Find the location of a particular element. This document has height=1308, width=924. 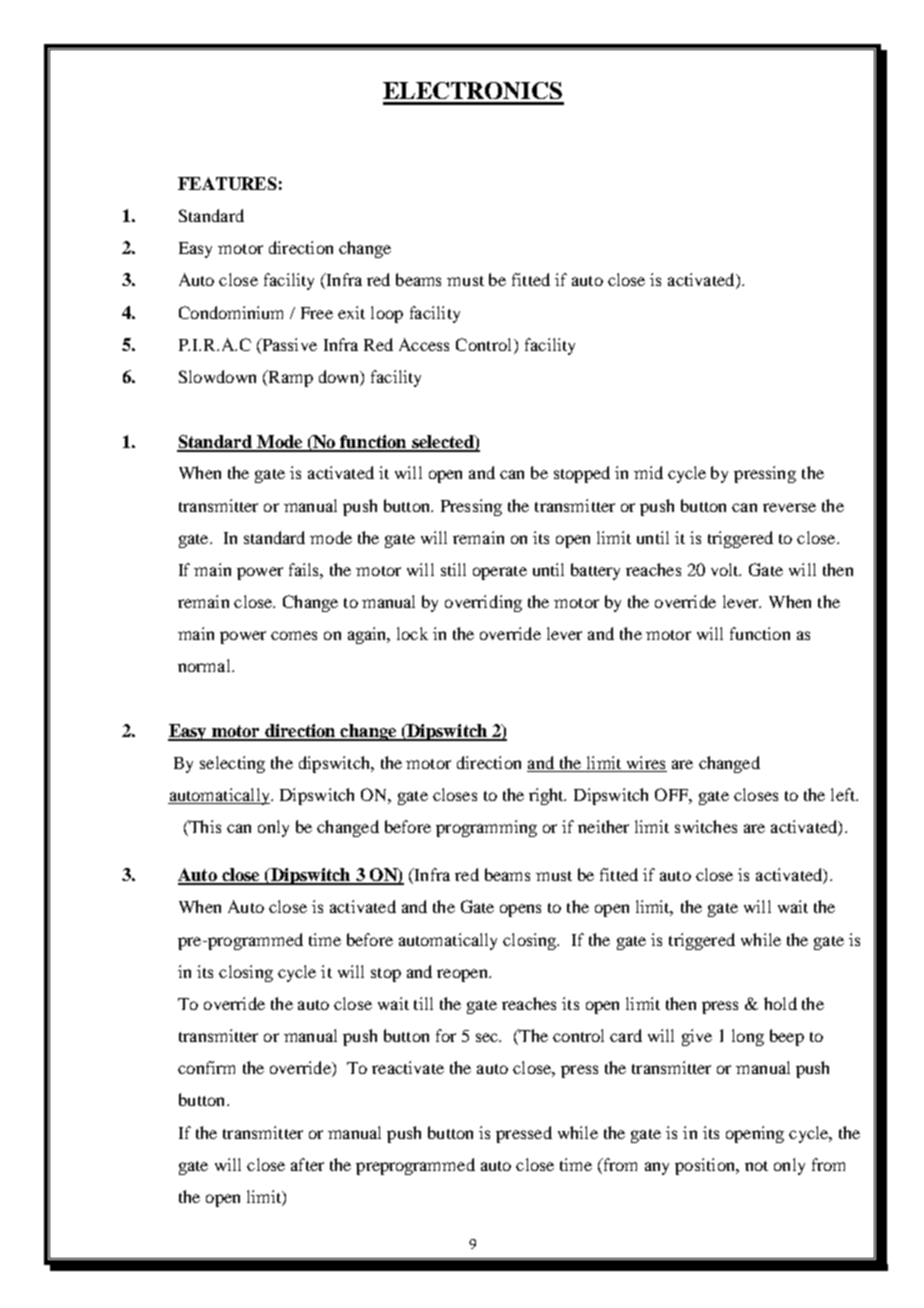

loop is located at coordinates (387, 314).
